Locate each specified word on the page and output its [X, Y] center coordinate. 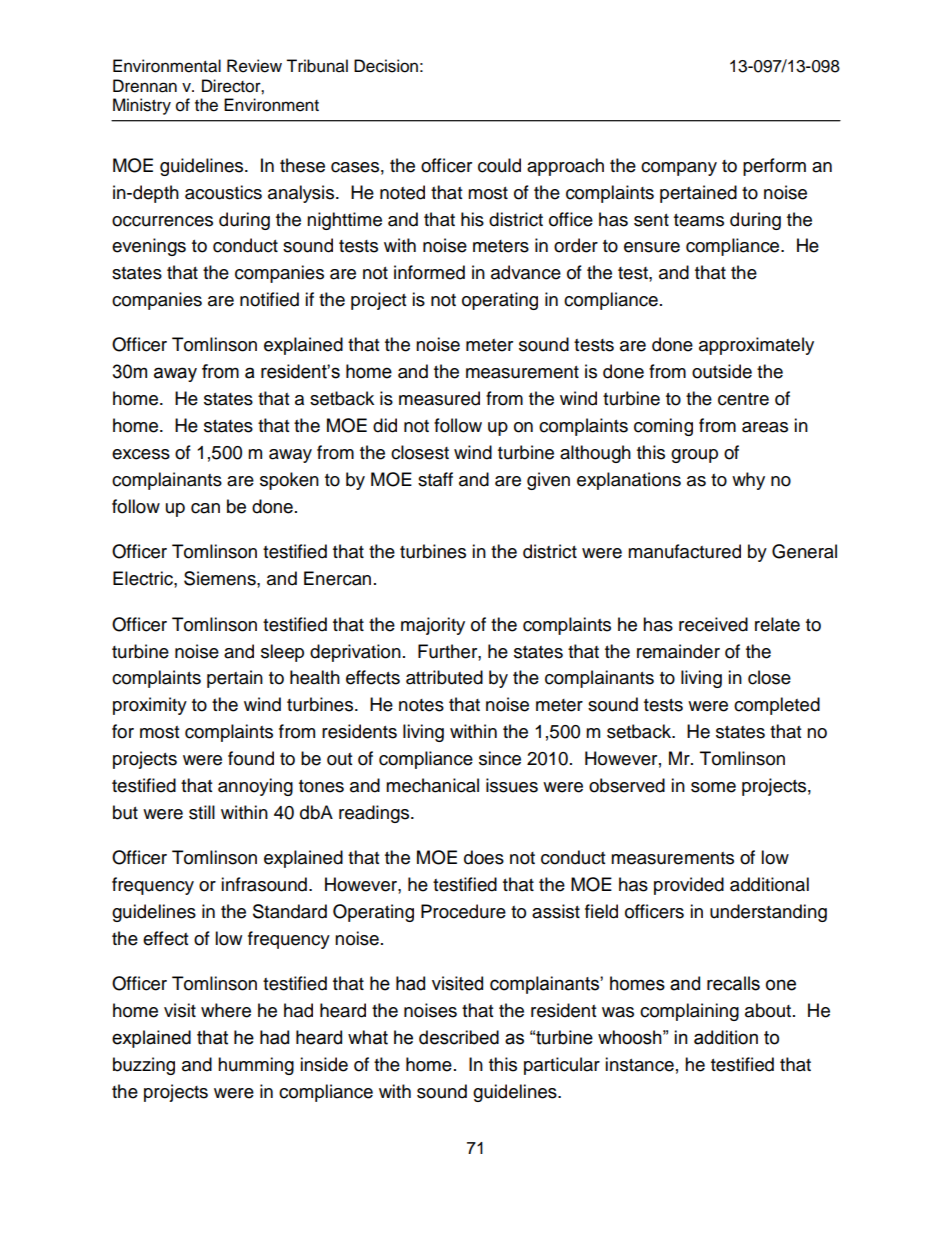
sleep [282, 653]
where [226, 1010]
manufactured [684, 551]
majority [433, 626]
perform [774, 167]
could [499, 165]
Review [254, 66]
